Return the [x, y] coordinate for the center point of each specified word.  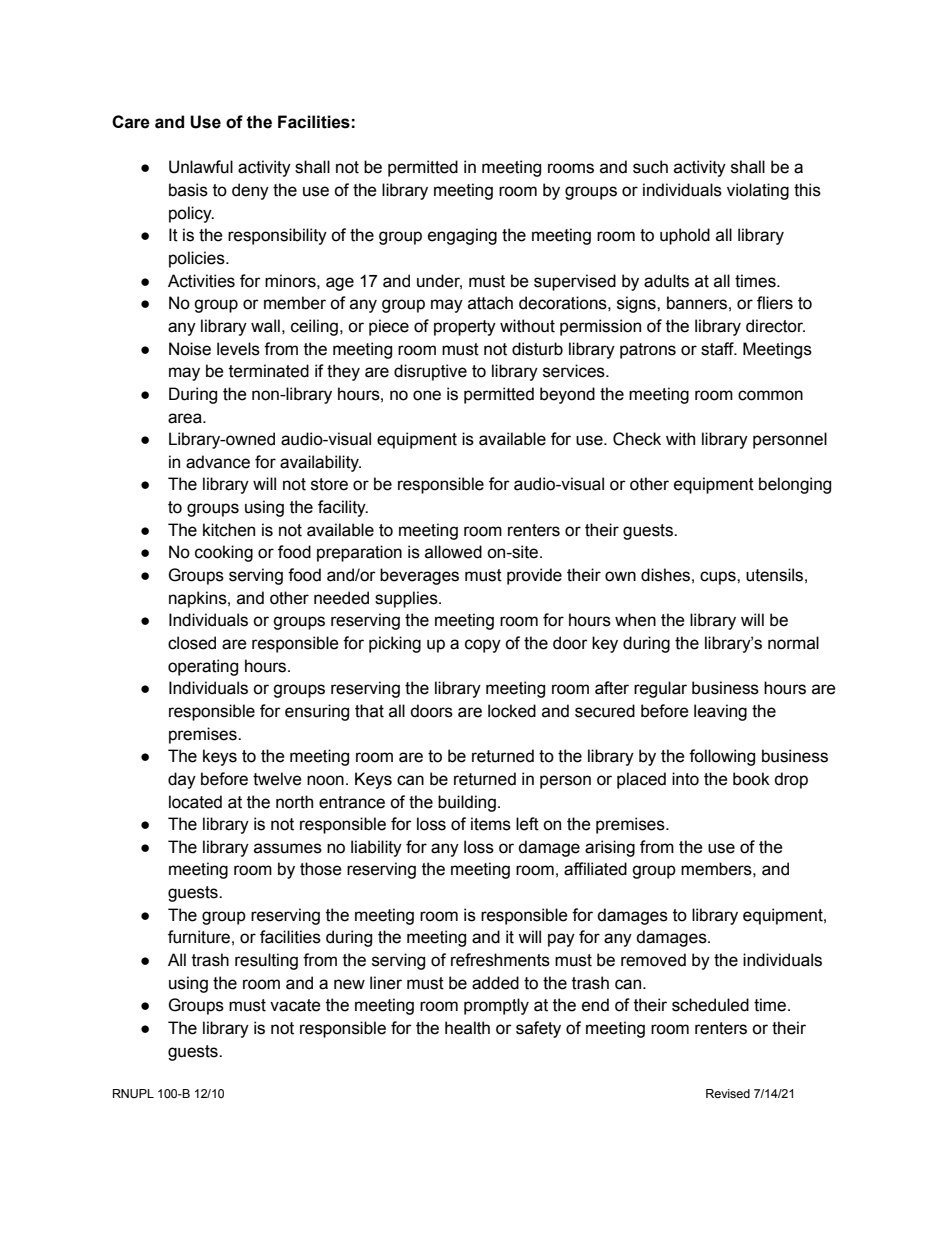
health [467, 1028]
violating [758, 191]
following [722, 757]
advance [218, 462]
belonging [795, 485]
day [182, 780]
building [467, 803]
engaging [462, 236]
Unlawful [201, 167]
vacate [295, 1005]
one [427, 395]
